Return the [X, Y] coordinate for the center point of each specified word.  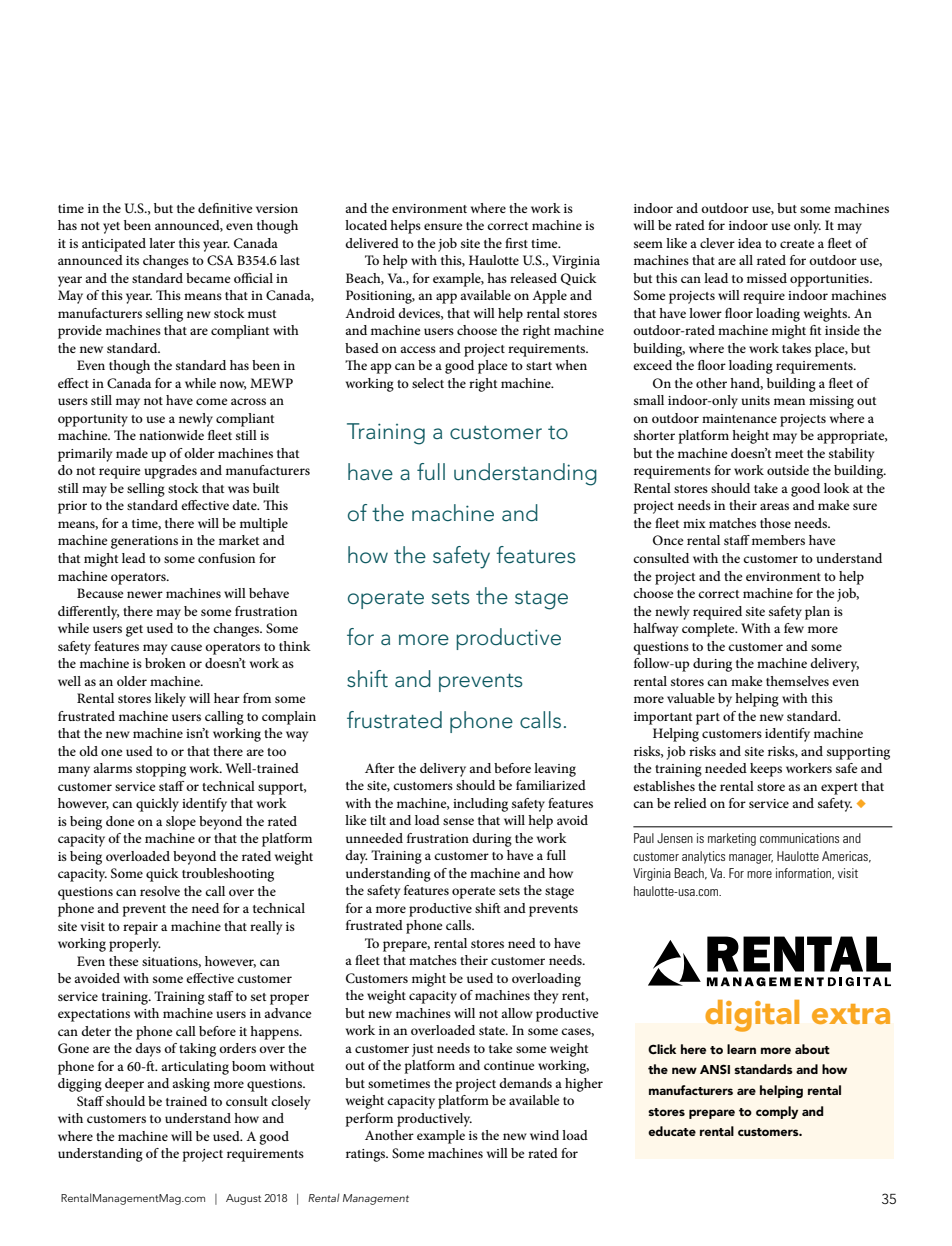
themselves [797, 681]
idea [750, 243]
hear [227, 698]
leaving [555, 770]
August [243, 1199]
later [162, 243]
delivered [372, 243]
